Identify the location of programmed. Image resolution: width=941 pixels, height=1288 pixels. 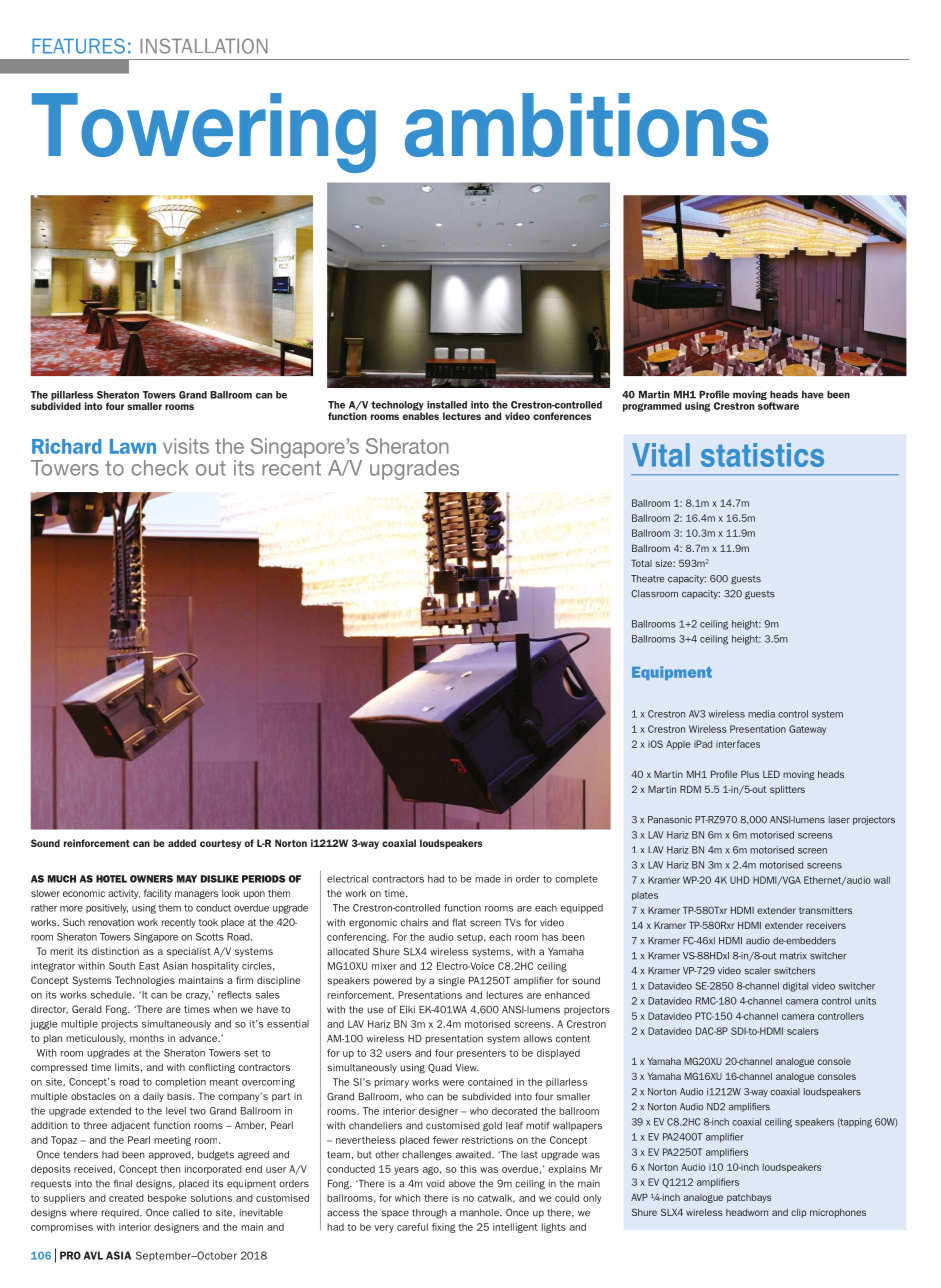
(652, 407).
